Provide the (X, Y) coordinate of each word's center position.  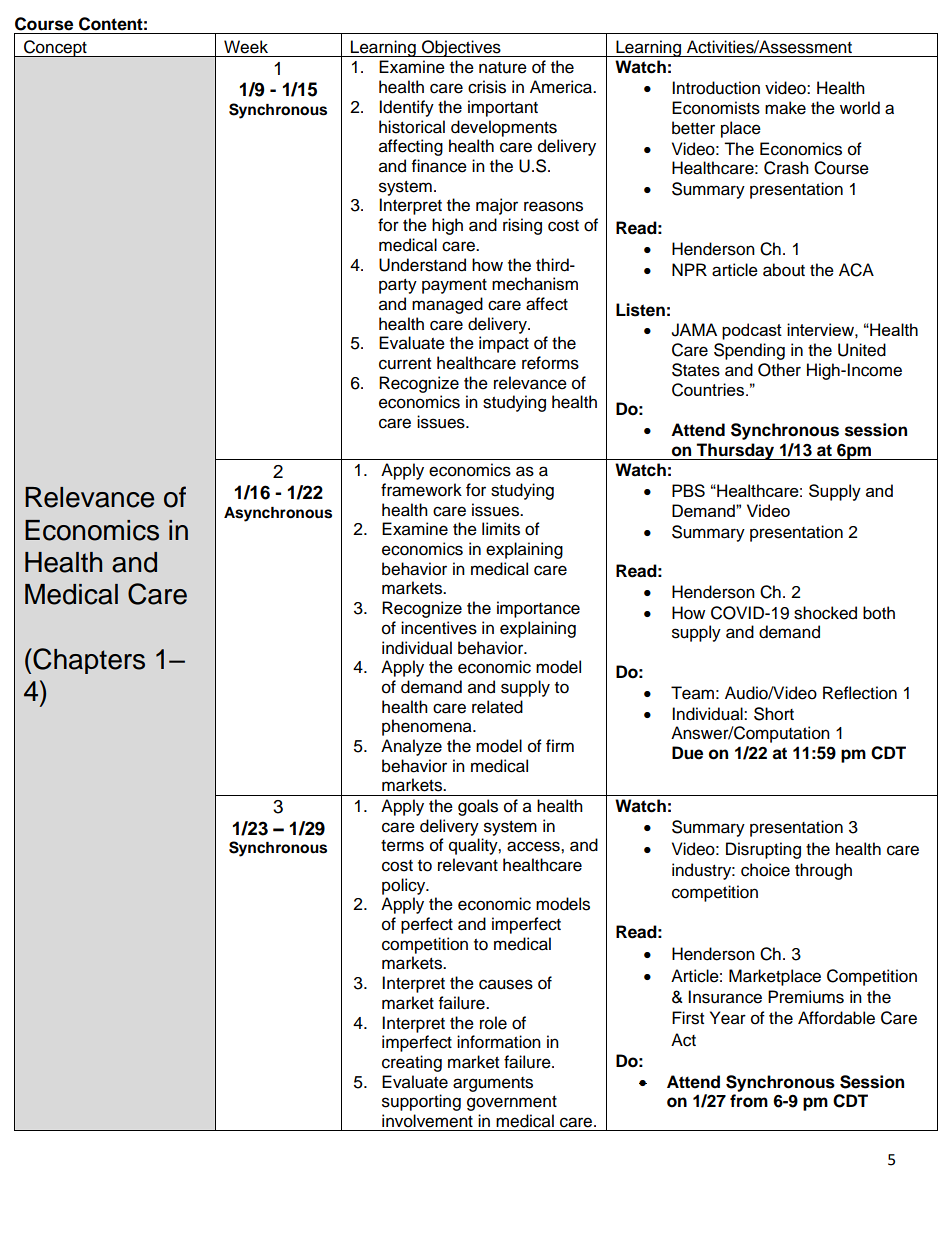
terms (402, 846)
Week (246, 47)
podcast (752, 331)
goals (478, 807)
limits (501, 529)
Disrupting (763, 850)
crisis (487, 87)
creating (412, 1063)
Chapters (88, 661)
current (405, 364)
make (785, 108)
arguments (493, 1084)
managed (447, 305)
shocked (825, 613)
